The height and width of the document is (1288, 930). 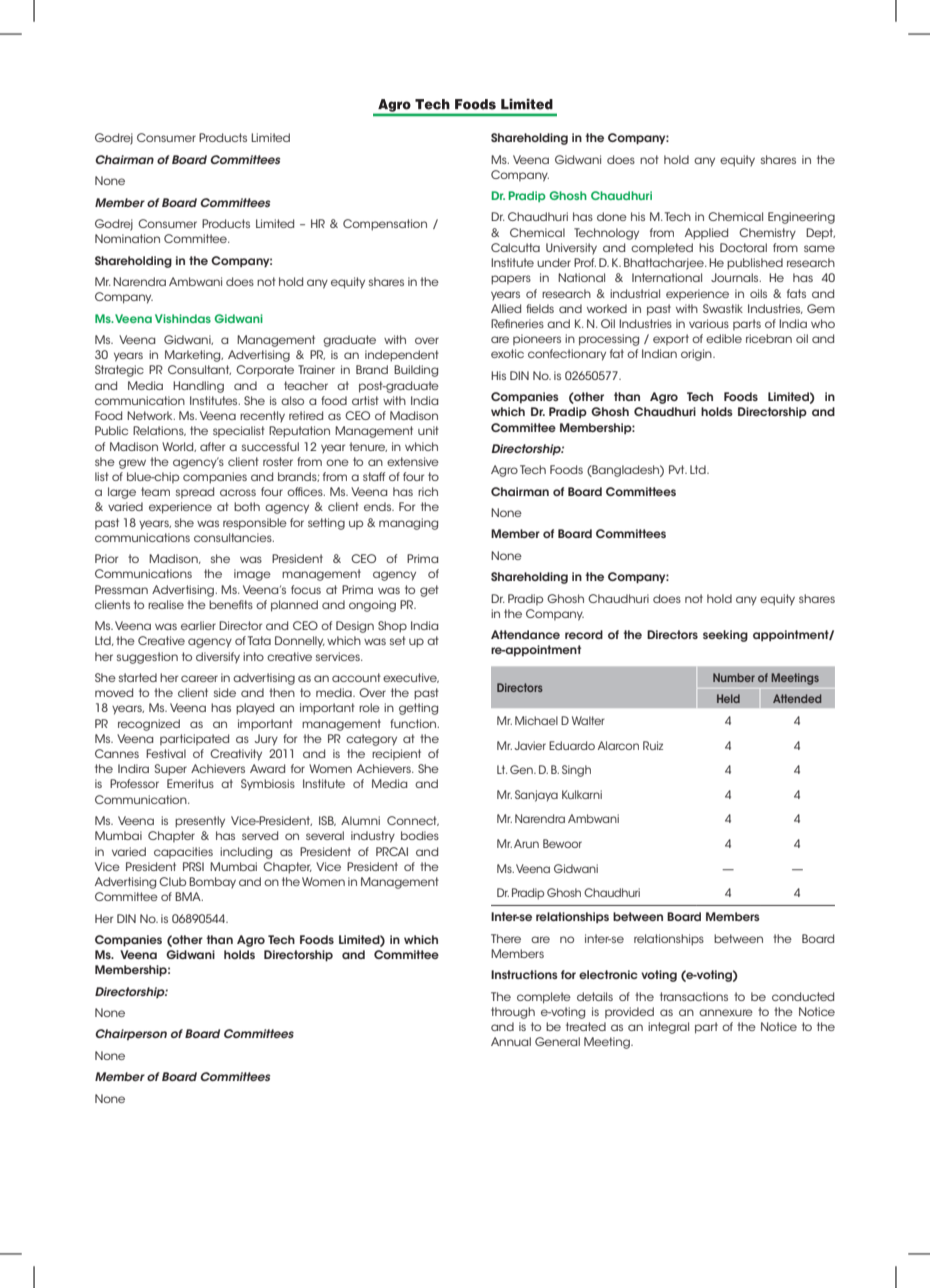 What do you see at coordinates (513, 1013) in the document?
I see `through` at bounding box center [513, 1013].
